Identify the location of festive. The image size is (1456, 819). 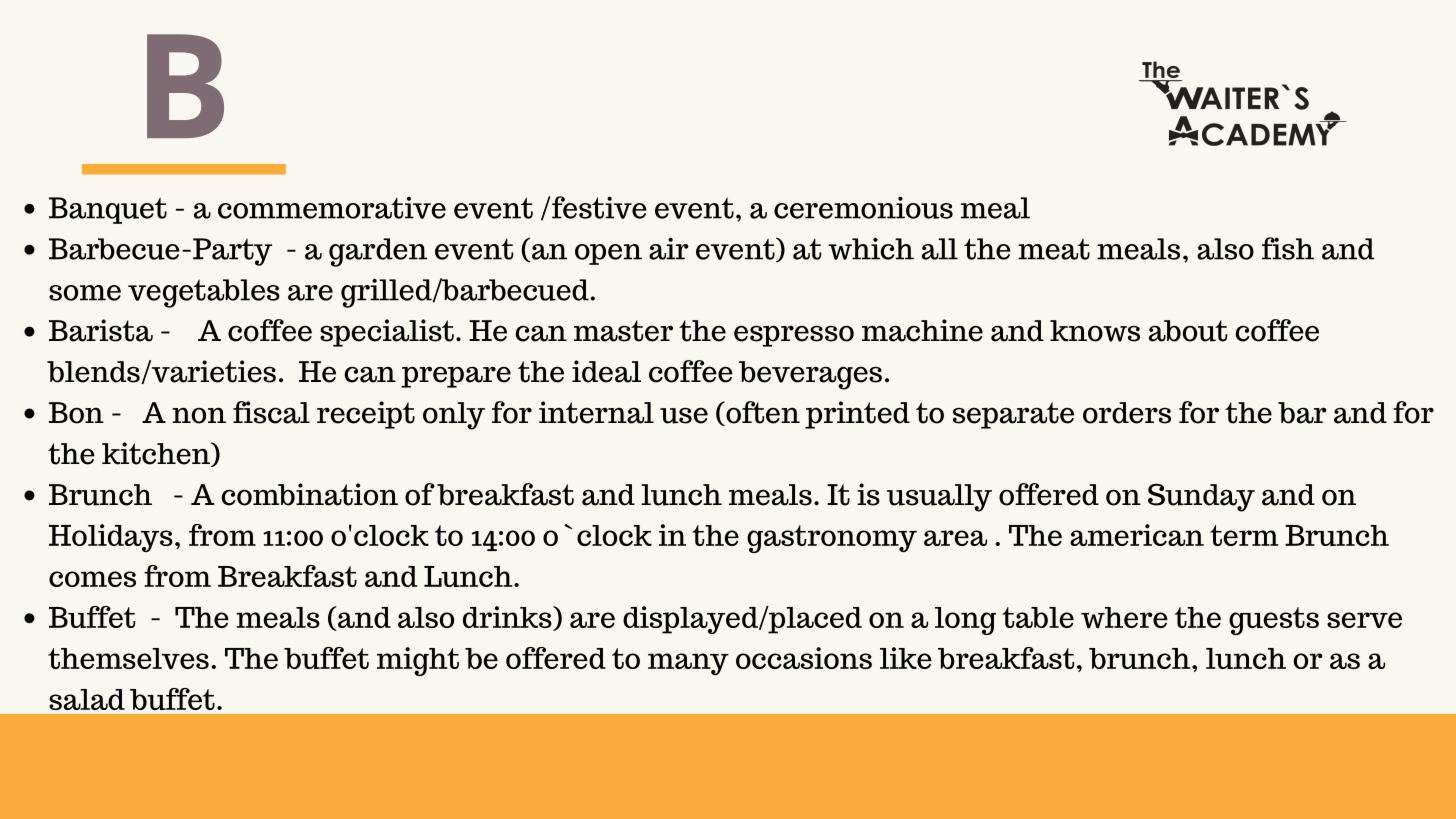
(599, 207).
